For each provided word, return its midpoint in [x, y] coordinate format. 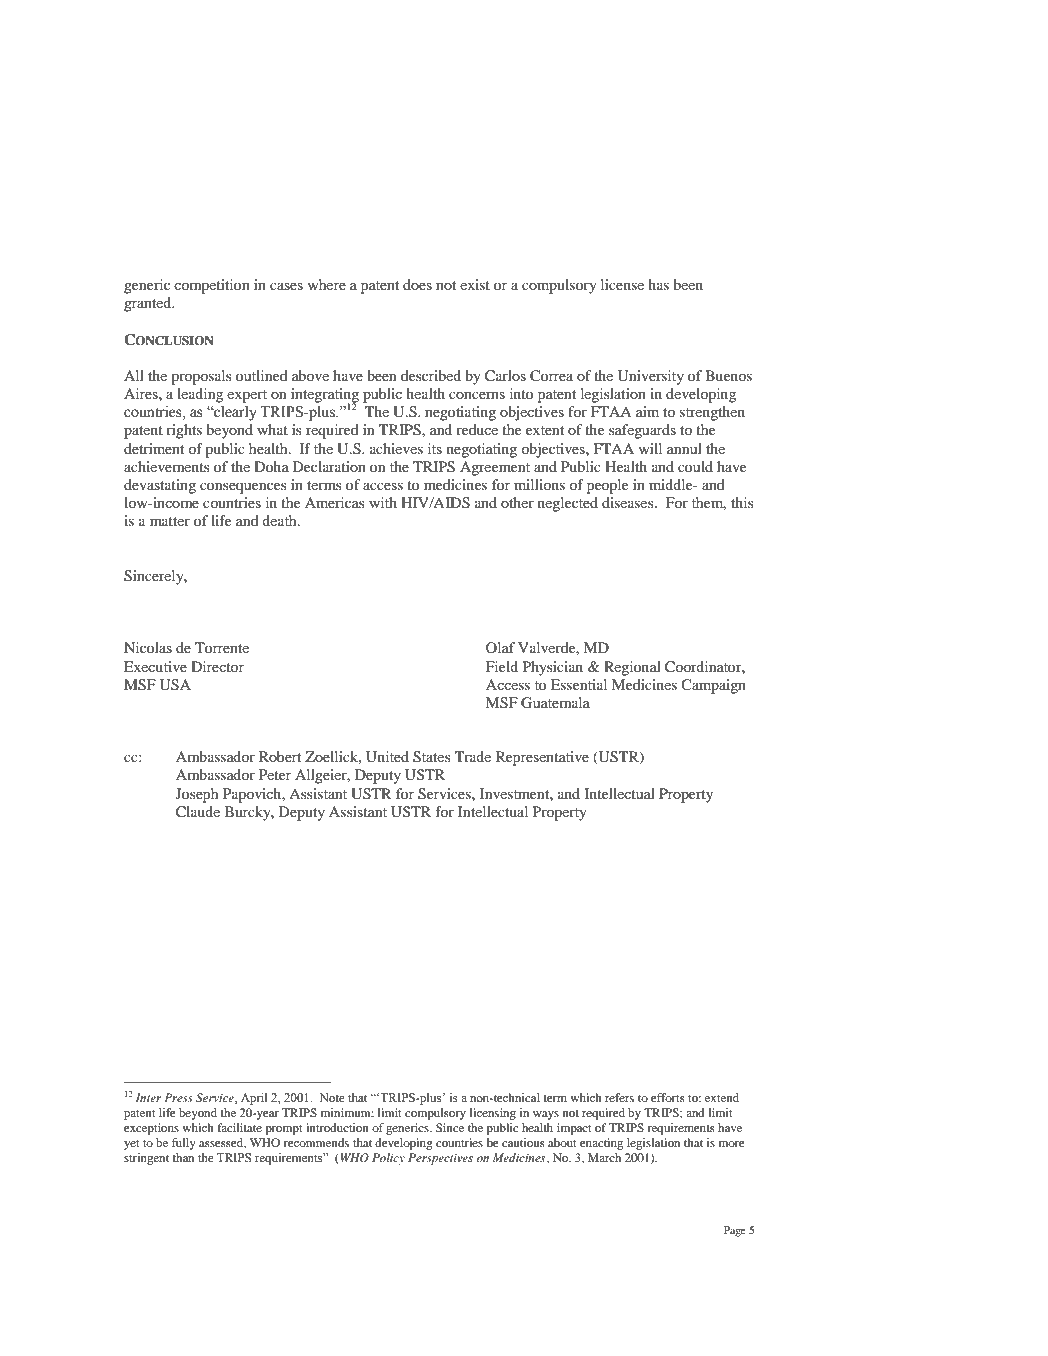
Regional [632, 668]
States [432, 757]
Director [217, 666]
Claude [198, 812]
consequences [243, 488]
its [435, 448]
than [183, 1157]
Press [178, 1097]
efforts [668, 1097]
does [417, 284]
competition [212, 286]
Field [502, 666]
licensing [493, 1114]
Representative [542, 758]
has [658, 284]
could [695, 466]
